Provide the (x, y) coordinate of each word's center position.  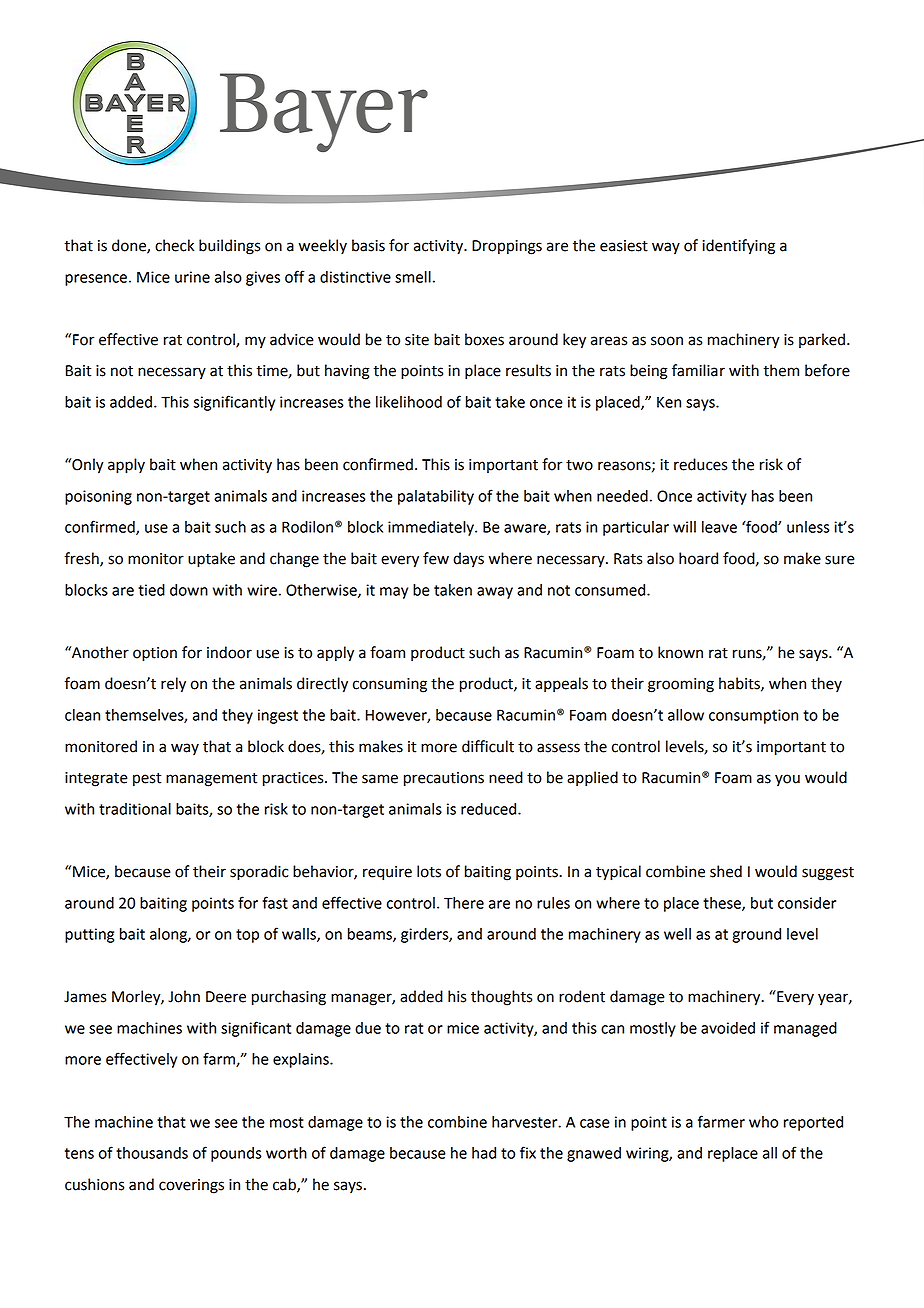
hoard (698, 558)
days (468, 560)
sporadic (259, 873)
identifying (739, 247)
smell (413, 277)
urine (192, 277)
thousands (152, 1153)
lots (429, 871)
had (484, 1153)
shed (726, 871)
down (189, 590)
